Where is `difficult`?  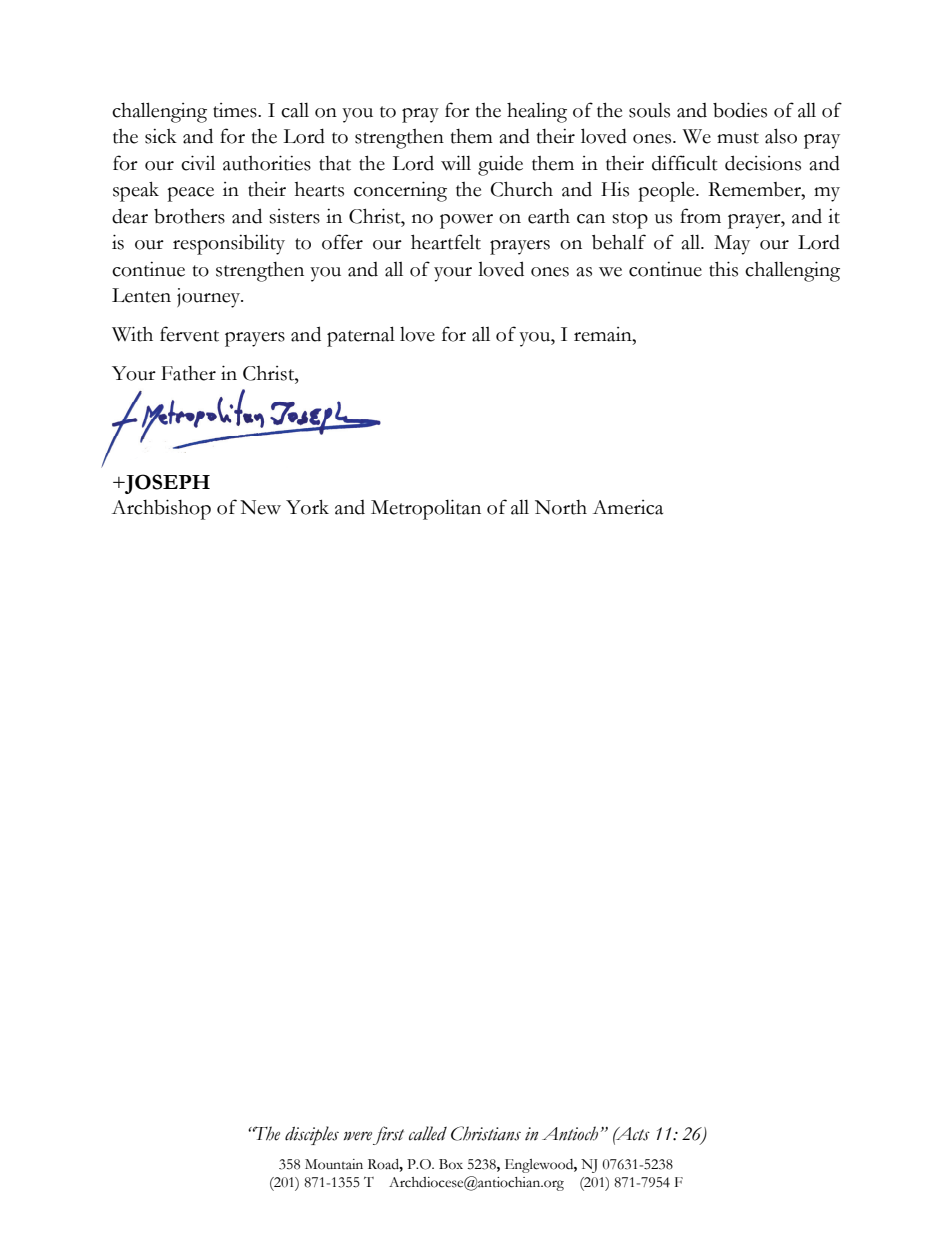 difficult is located at coordinates (685, 163).
